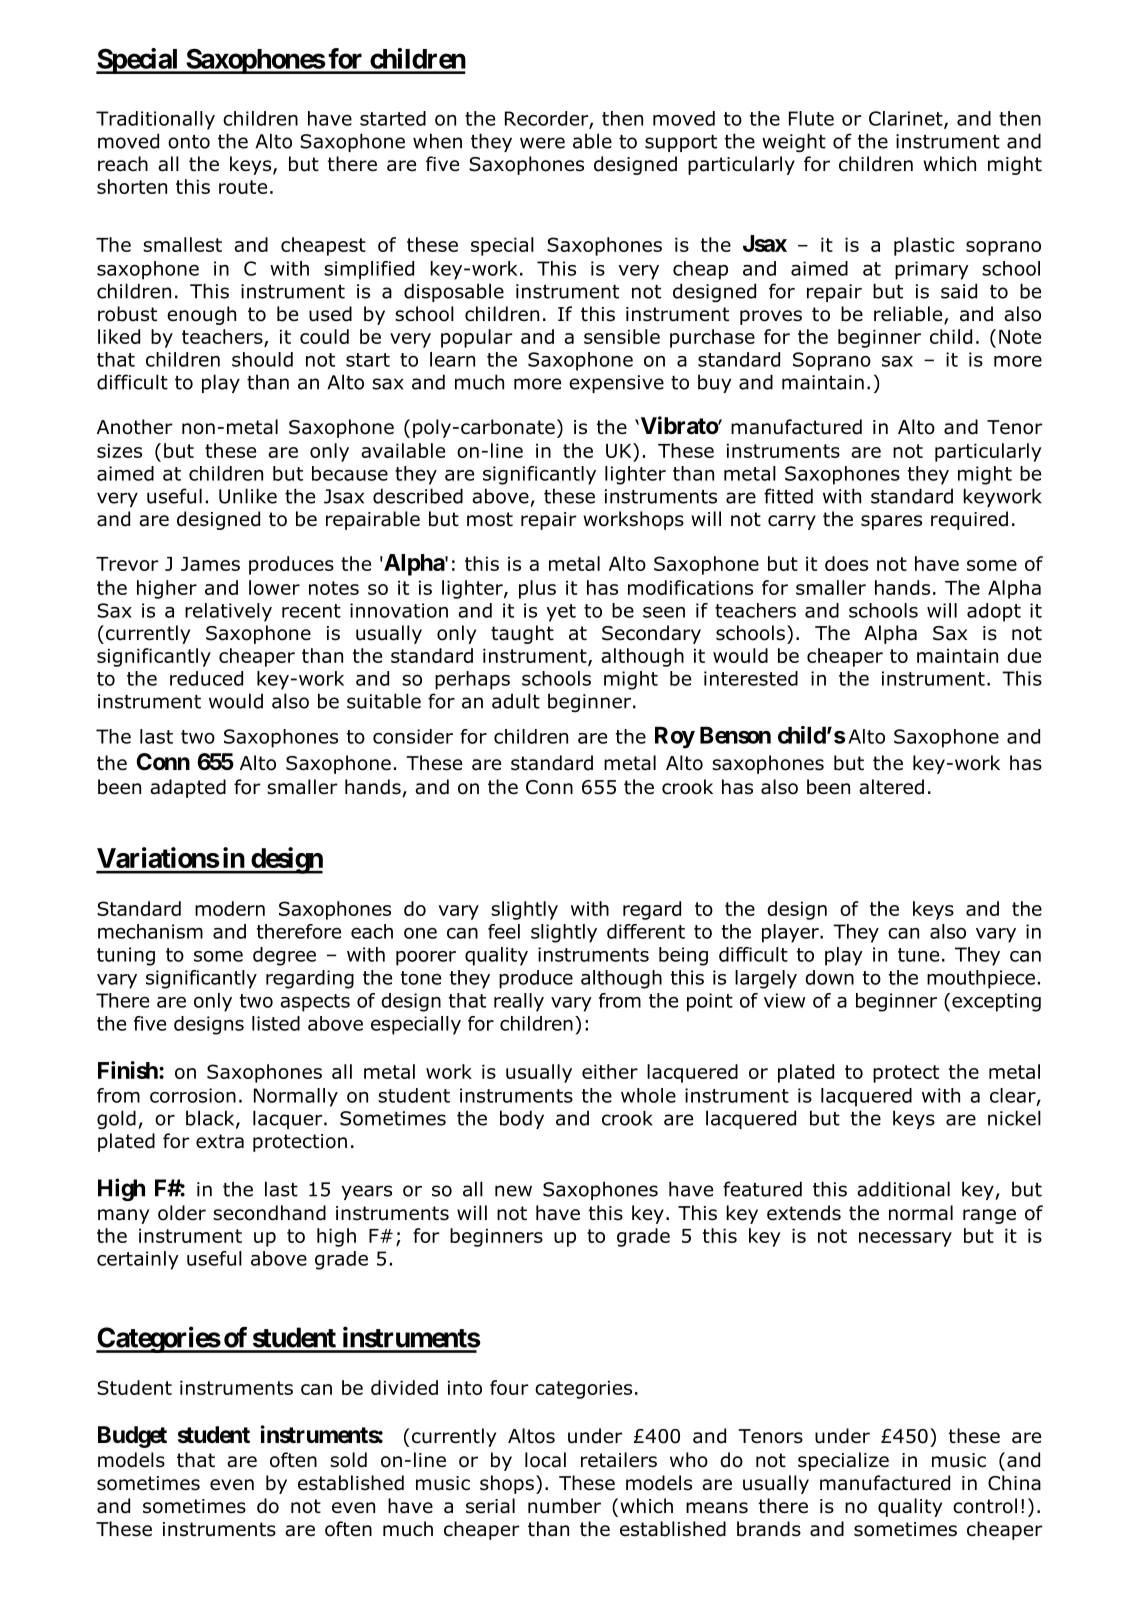  What do you see at coordinates (564, 1506) in the screenshot?
I see `number` at bounding box center [564, 1506].
